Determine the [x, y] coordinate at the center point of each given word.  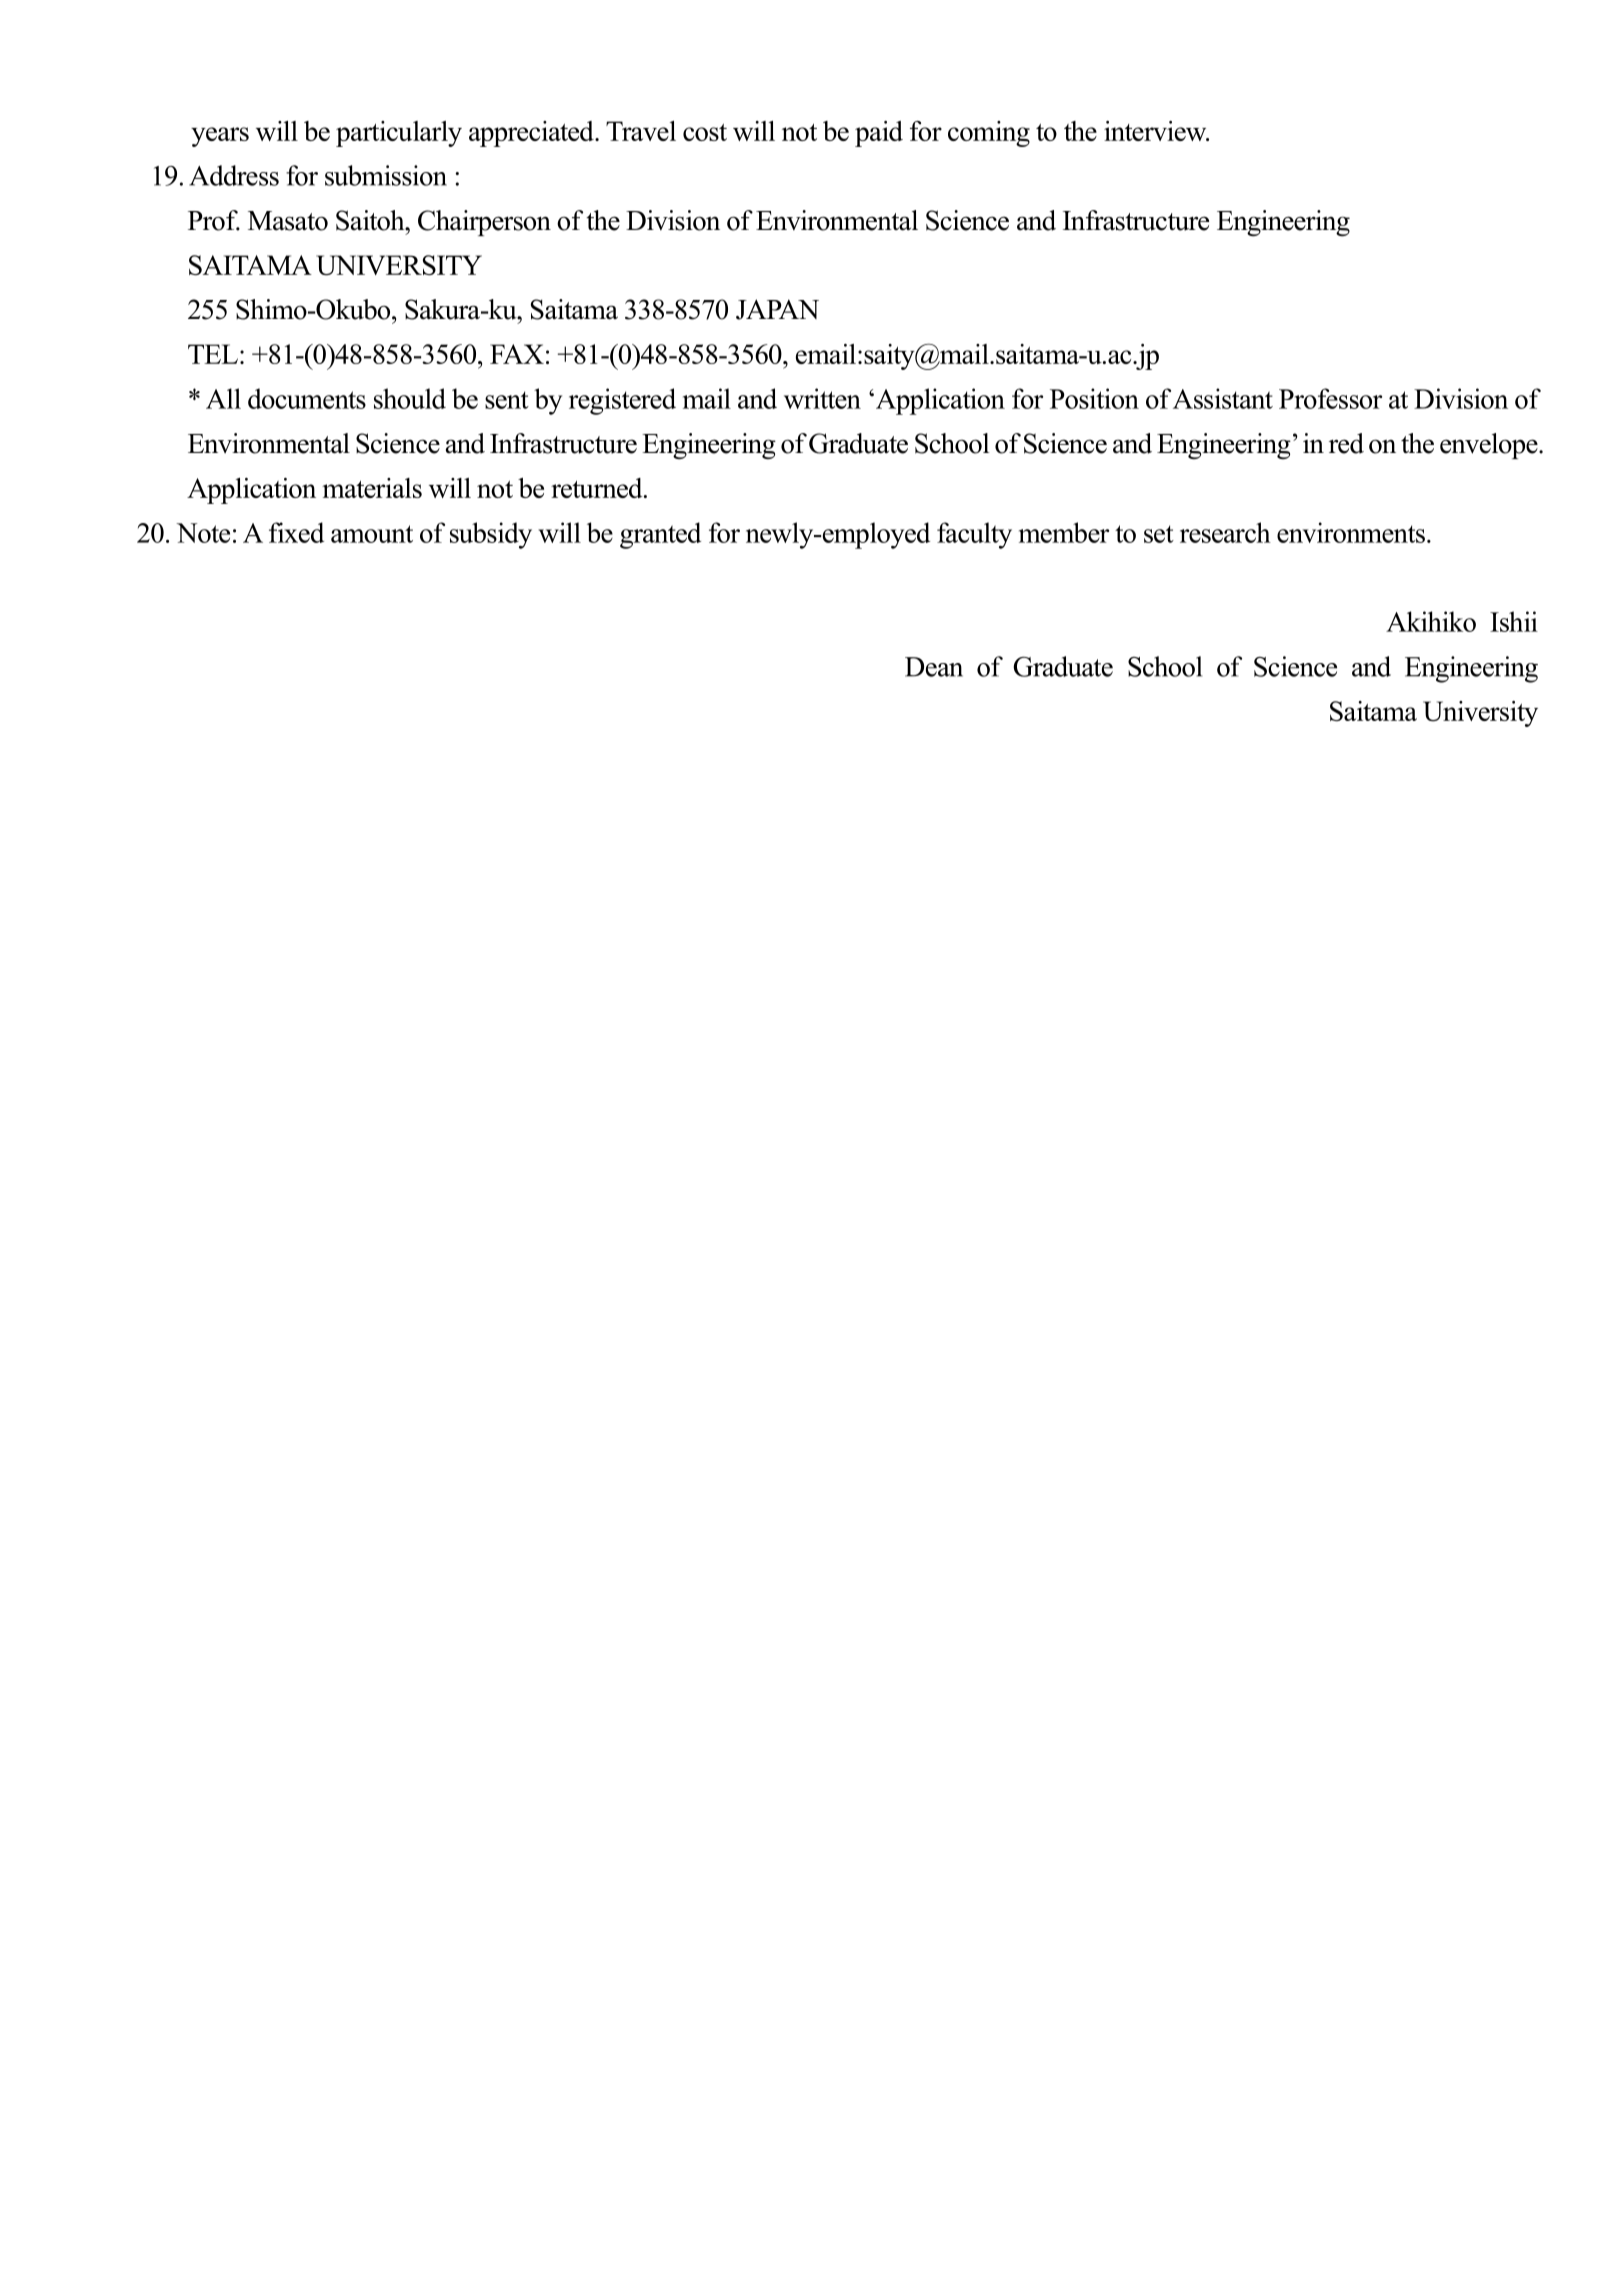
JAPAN [777, 309]
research [1225, 532]
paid [879, 134]
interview [1156, 131]
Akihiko [1431, 621]
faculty [974, 535]
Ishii [1514, 621]
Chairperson [484, 223]
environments [1351, 532]
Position [1094, 398]
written [822, 398]
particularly [399, 134]
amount [372, 534]
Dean [934, 667]
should [410, 398]
